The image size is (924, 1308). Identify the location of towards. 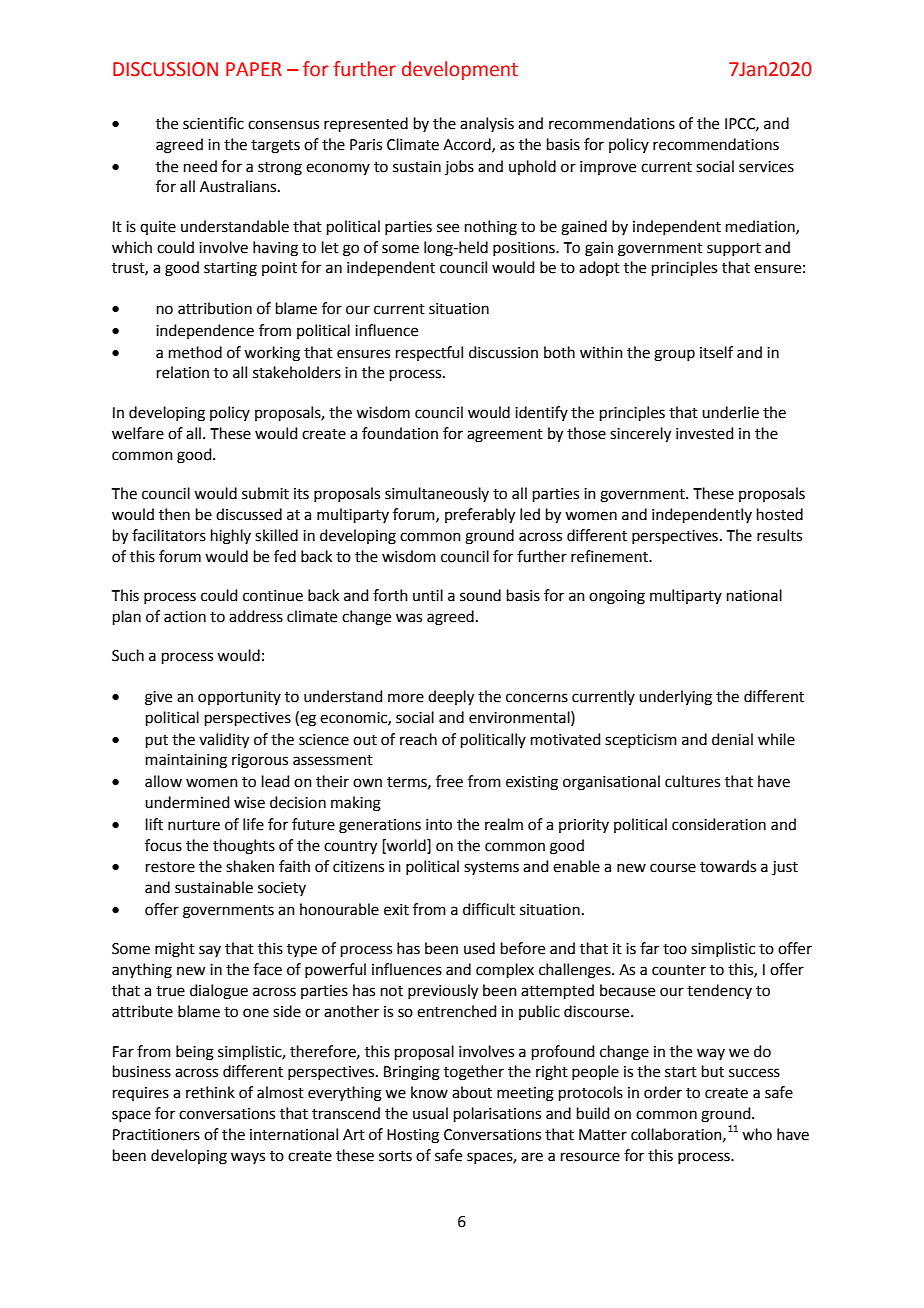
(728, 866).
